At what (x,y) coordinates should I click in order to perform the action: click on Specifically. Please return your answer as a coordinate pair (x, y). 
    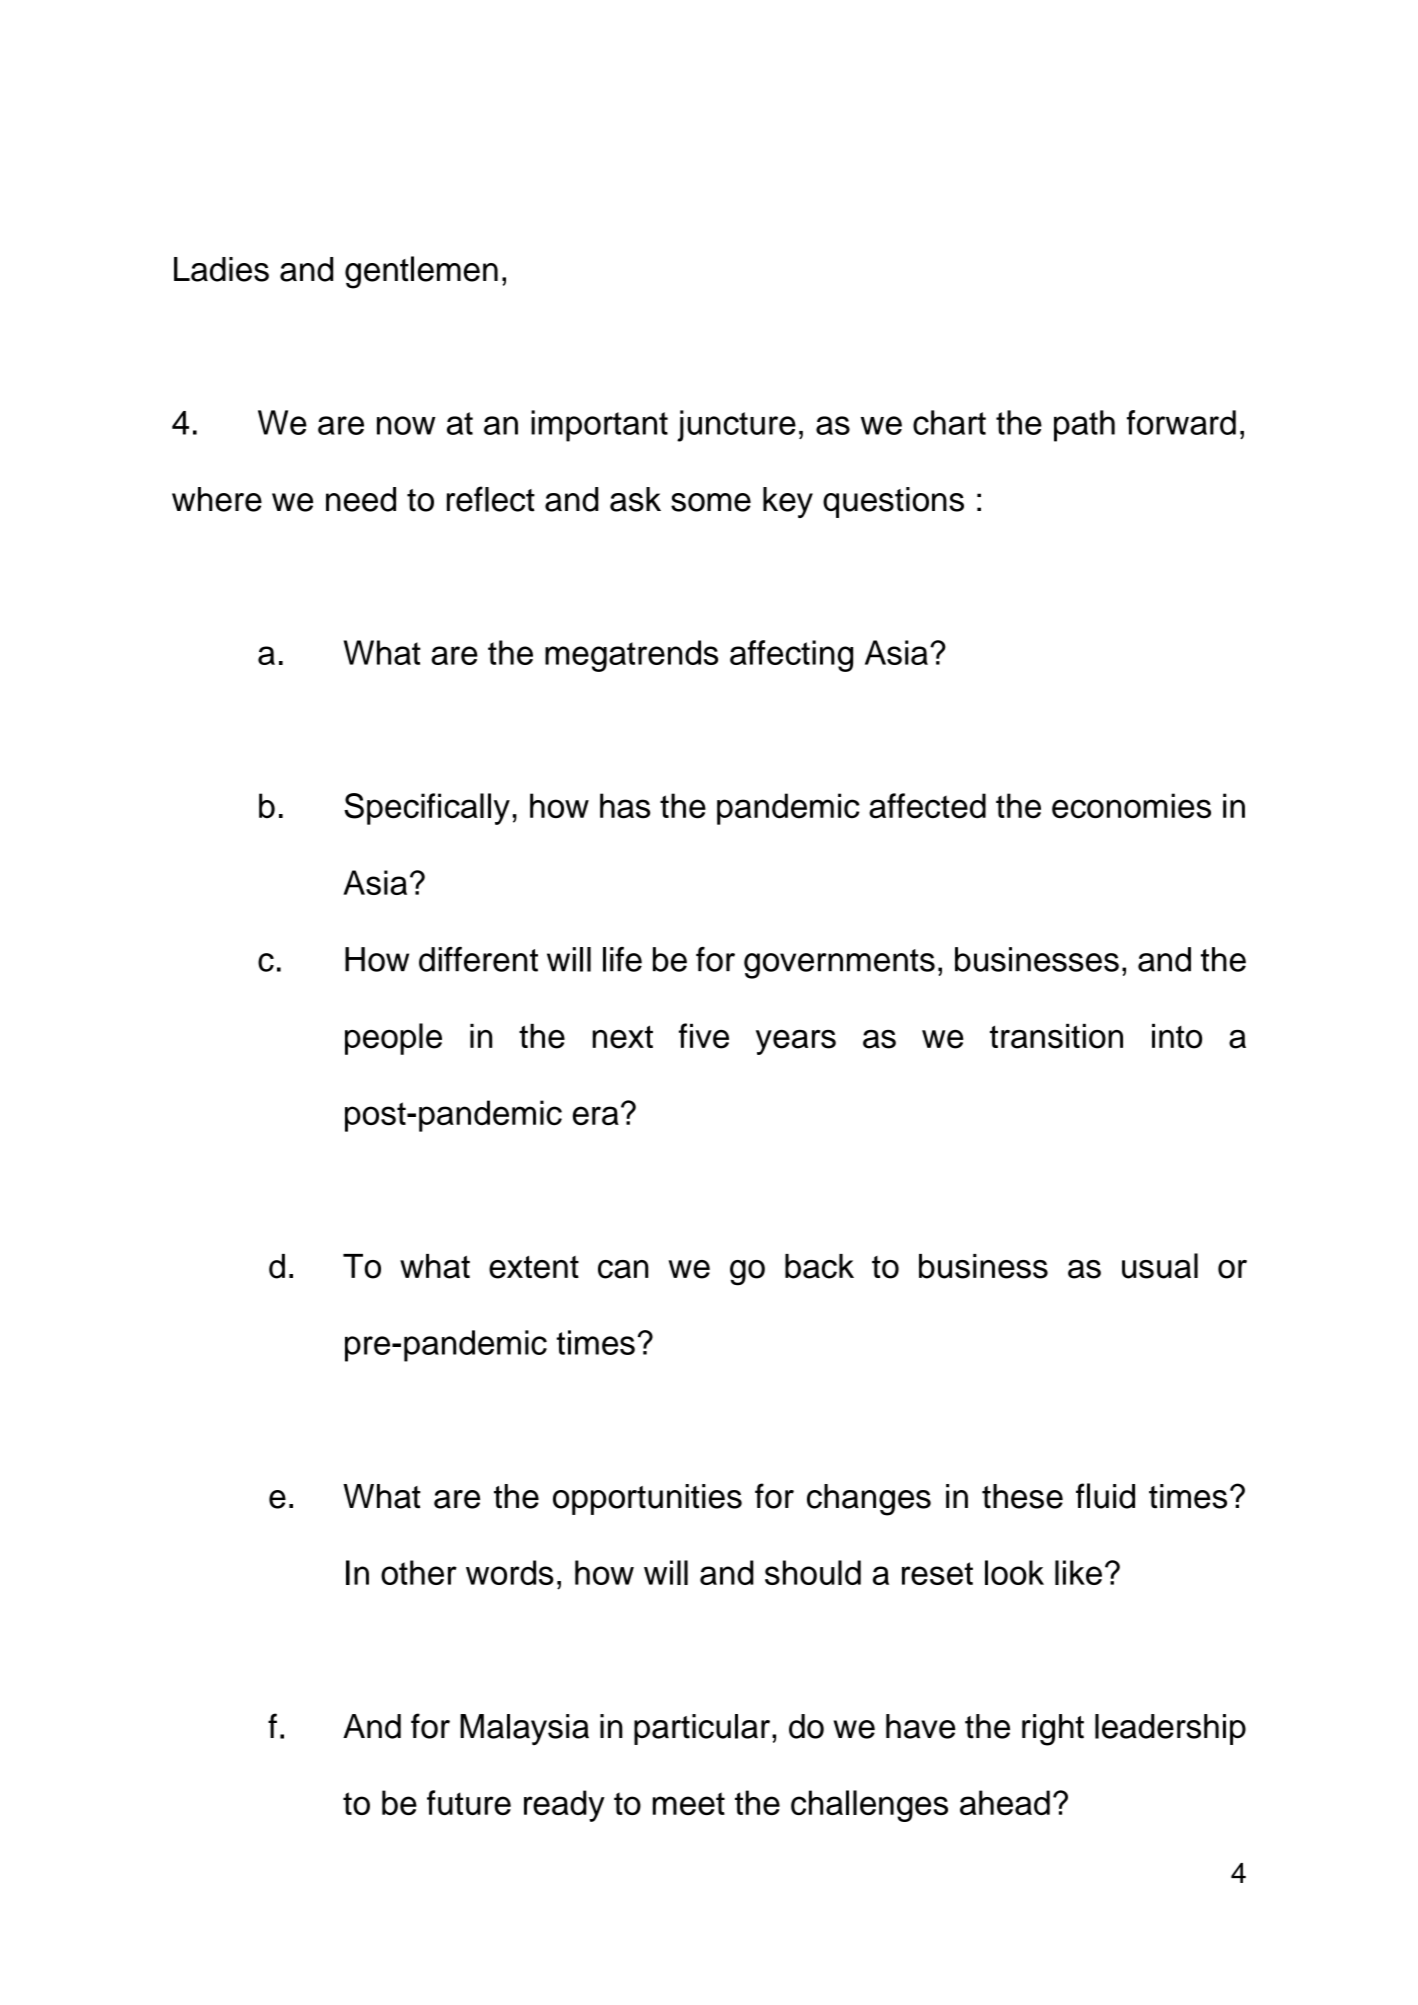
    Looking at the image, I should click on (427, 809).
